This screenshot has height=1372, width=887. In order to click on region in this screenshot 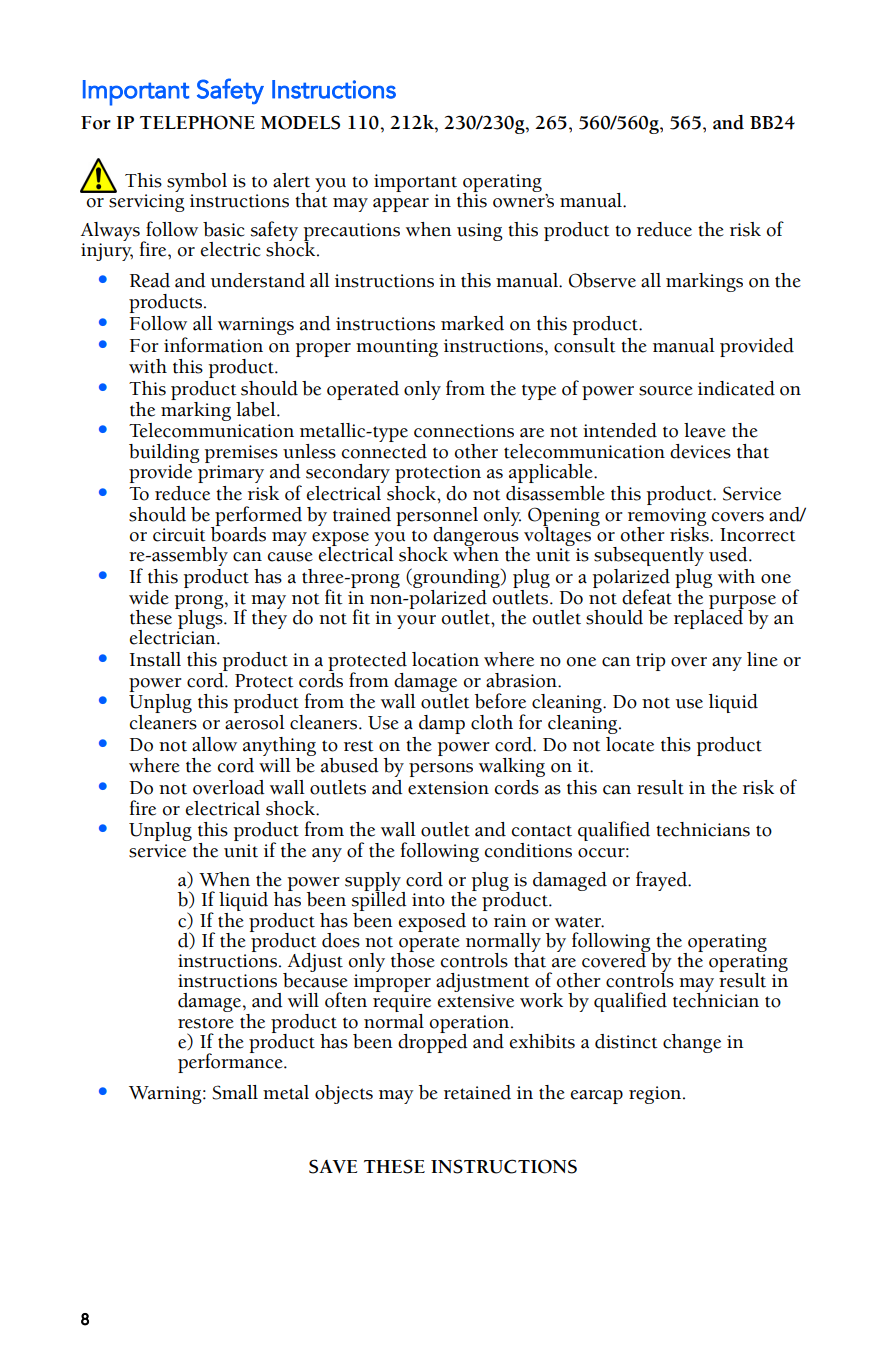, I will do `click(656, 1095)`.
